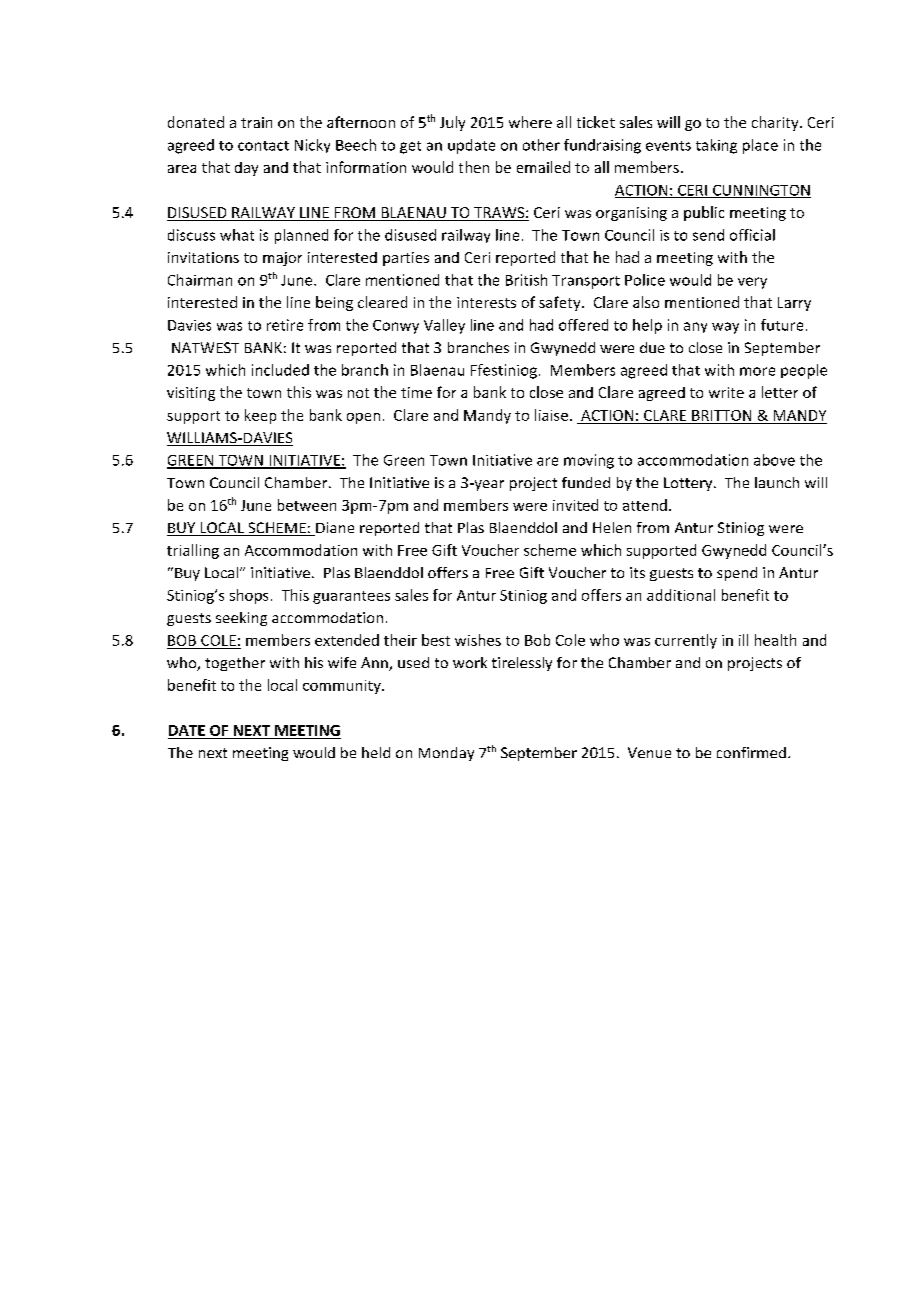 The height and width of the image is (1308, 924). What do you see at coordinates (575, 505) in the image?
I see `invited` at bounding box center [575, 505].
